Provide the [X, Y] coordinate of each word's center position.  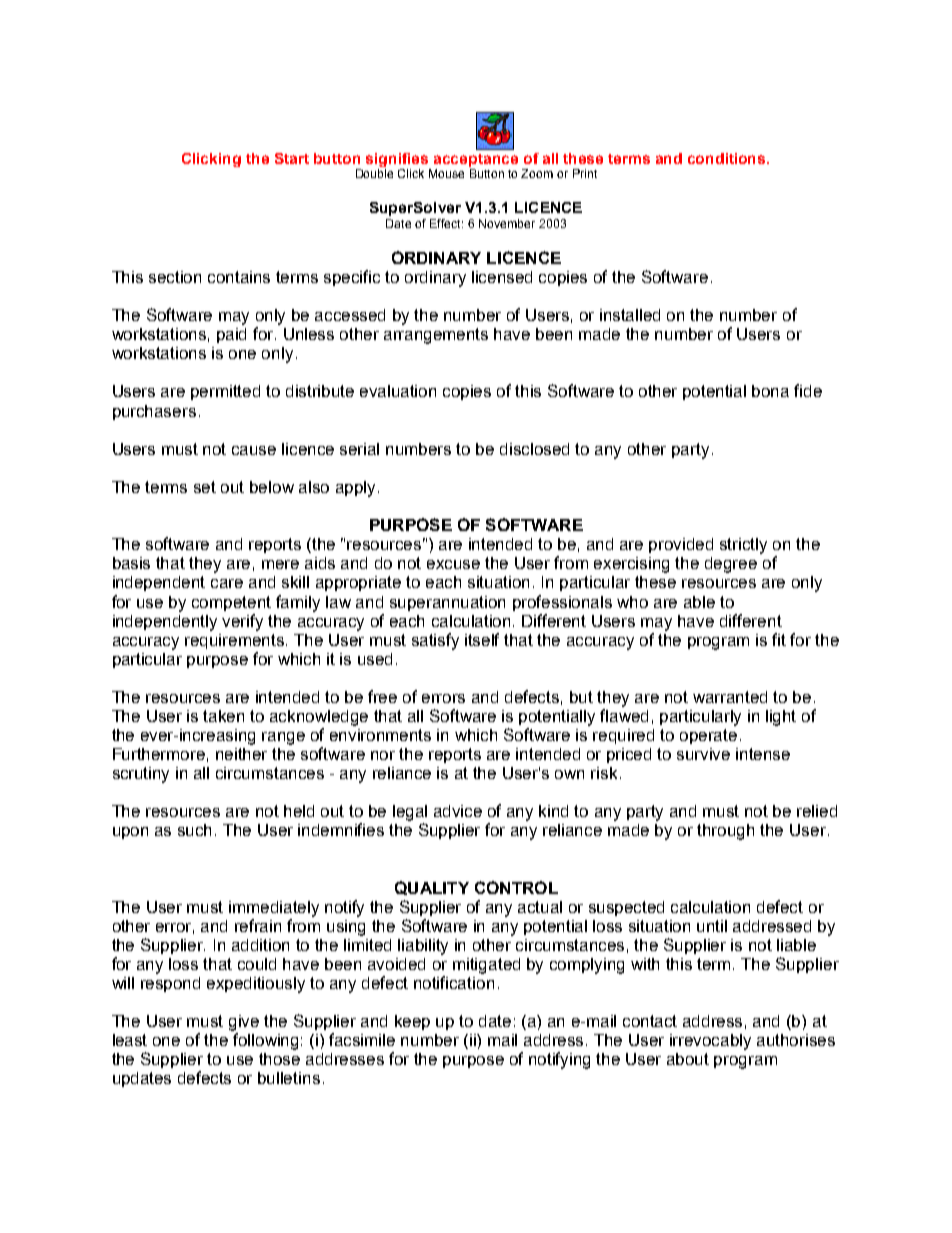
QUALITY [432, 888]
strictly [743, 546]
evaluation [398, 391]
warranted [730, 697]
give [244, 1023]
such [194, 830]
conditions [728, 158]
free [382, 696]
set [205, 487]
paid [231, 335]
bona [770, 391]
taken [223, 716]
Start [292, 158]
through [725, 832]
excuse [453, 564]
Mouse [446, 173]
